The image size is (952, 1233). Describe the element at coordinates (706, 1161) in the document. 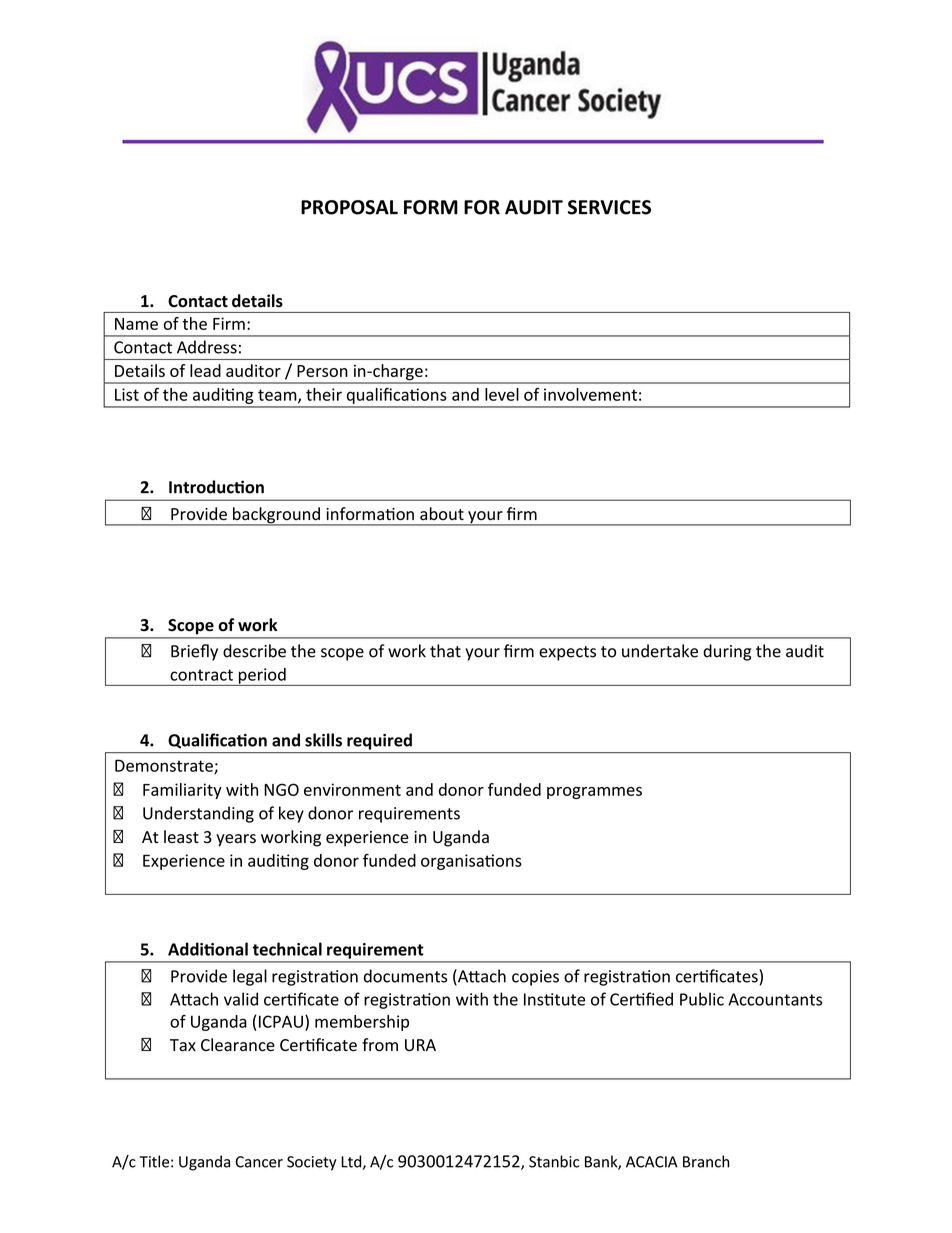

I see `Branch` at that location.
